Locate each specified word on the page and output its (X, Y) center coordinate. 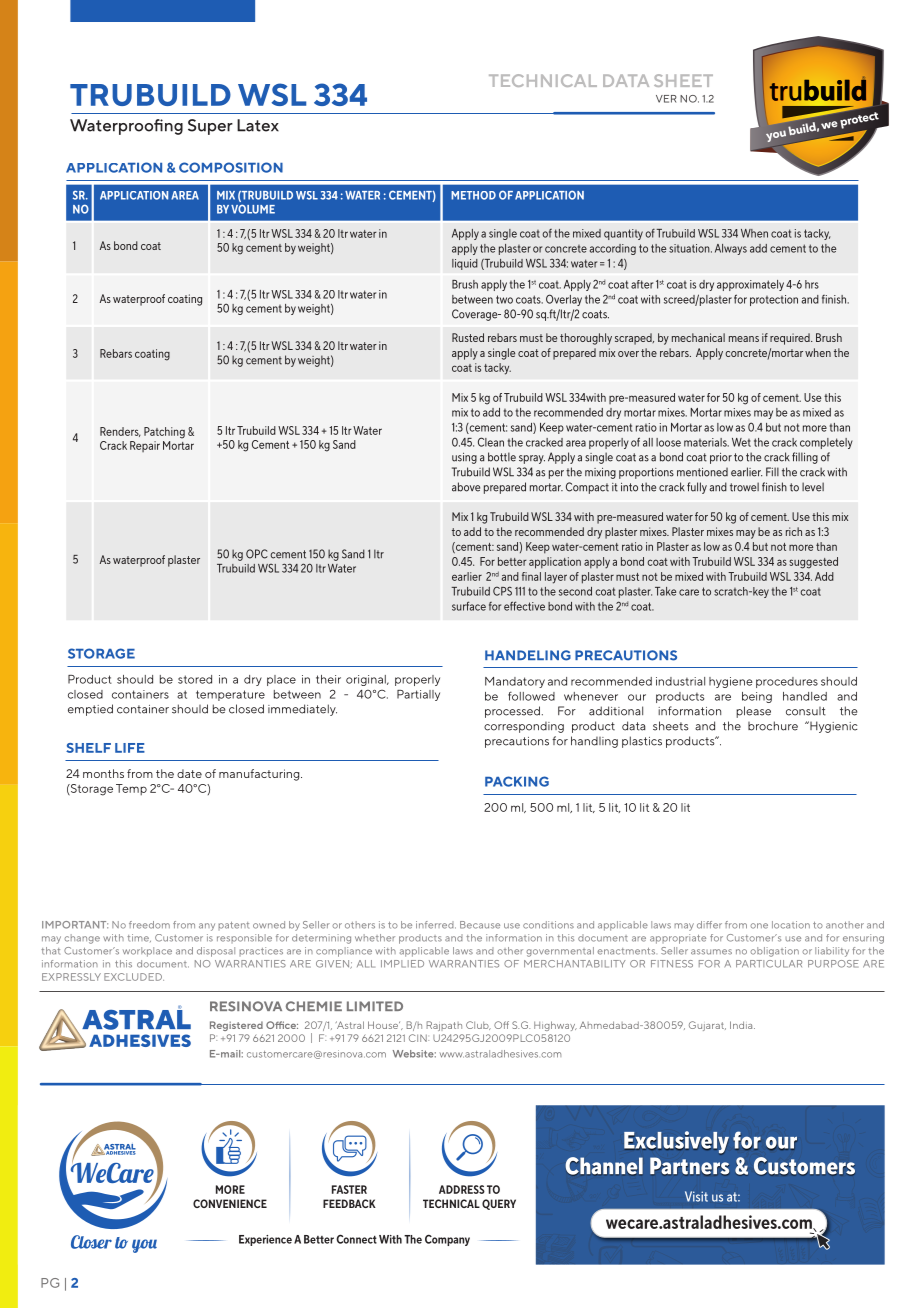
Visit (696, 1196)
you (144, 1246)
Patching (164, 433)
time (139, 938)
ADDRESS (462, 1189)
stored (195, 679)
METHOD (473, 195)
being (757, 697)
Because (480, 925)
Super (210, 127)
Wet (741, 442)
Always (731, 249)
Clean (491, 442)
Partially (418, 695)
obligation (774, 952)
